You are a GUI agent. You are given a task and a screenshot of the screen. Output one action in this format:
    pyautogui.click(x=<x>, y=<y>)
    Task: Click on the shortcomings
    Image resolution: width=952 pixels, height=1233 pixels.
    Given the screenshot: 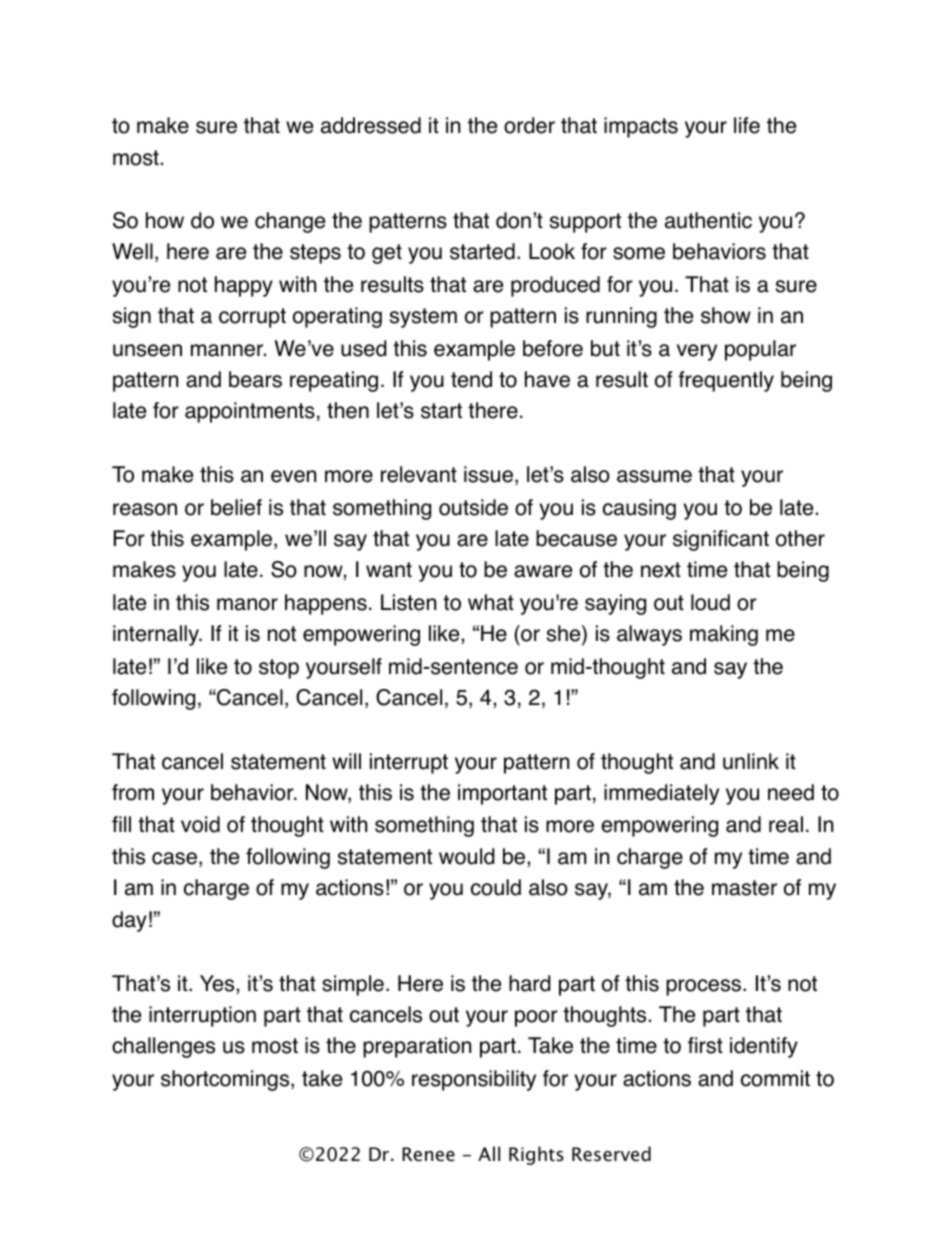 What is the action you would take?
    pyautogui.click(x=226, y=1080)
